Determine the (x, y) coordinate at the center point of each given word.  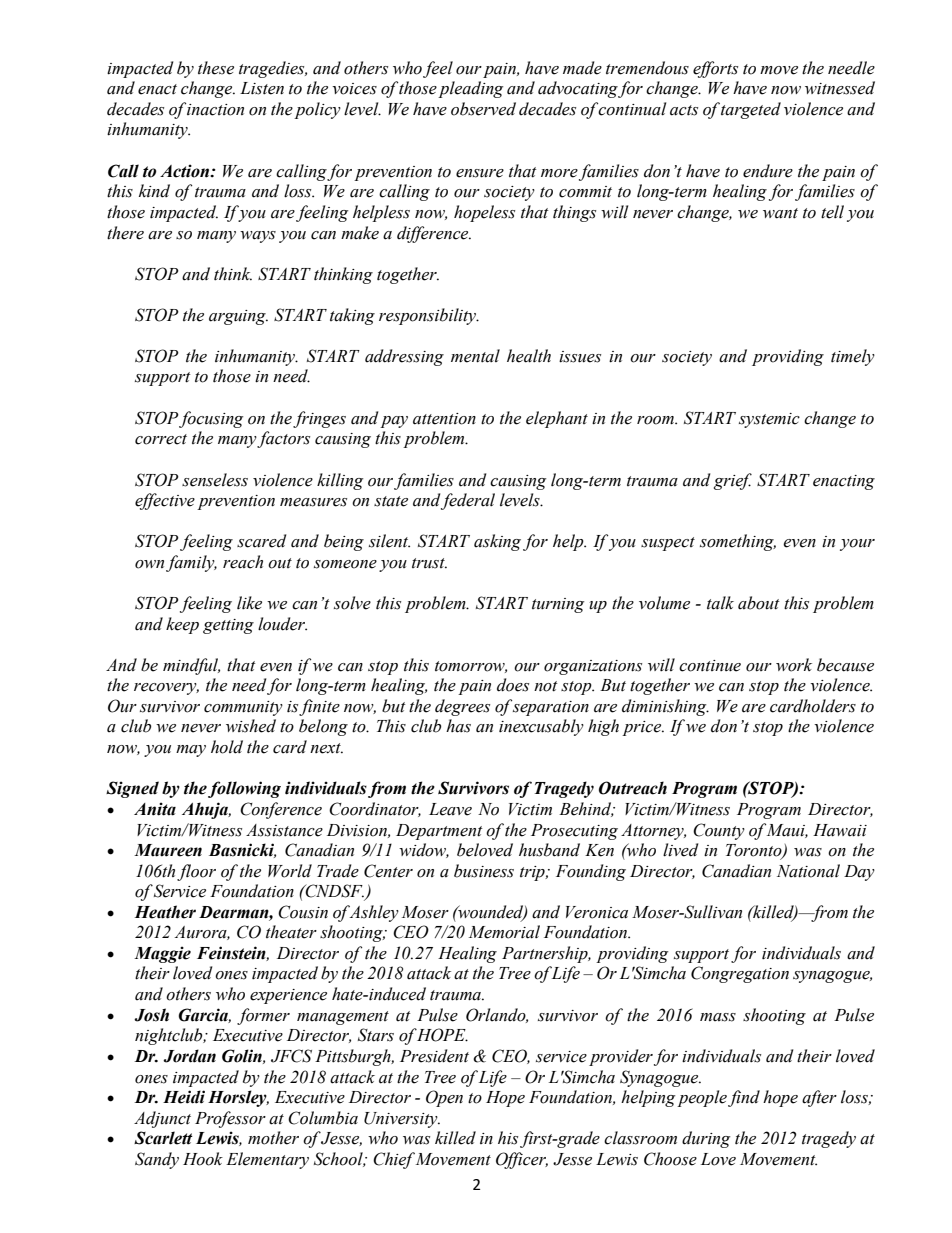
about (759, 603)
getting (228, 626)
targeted (751, 110)
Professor (230, 1119)
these (216, 68)
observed (483, 109)
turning (558, 605)
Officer (522, 1160)
